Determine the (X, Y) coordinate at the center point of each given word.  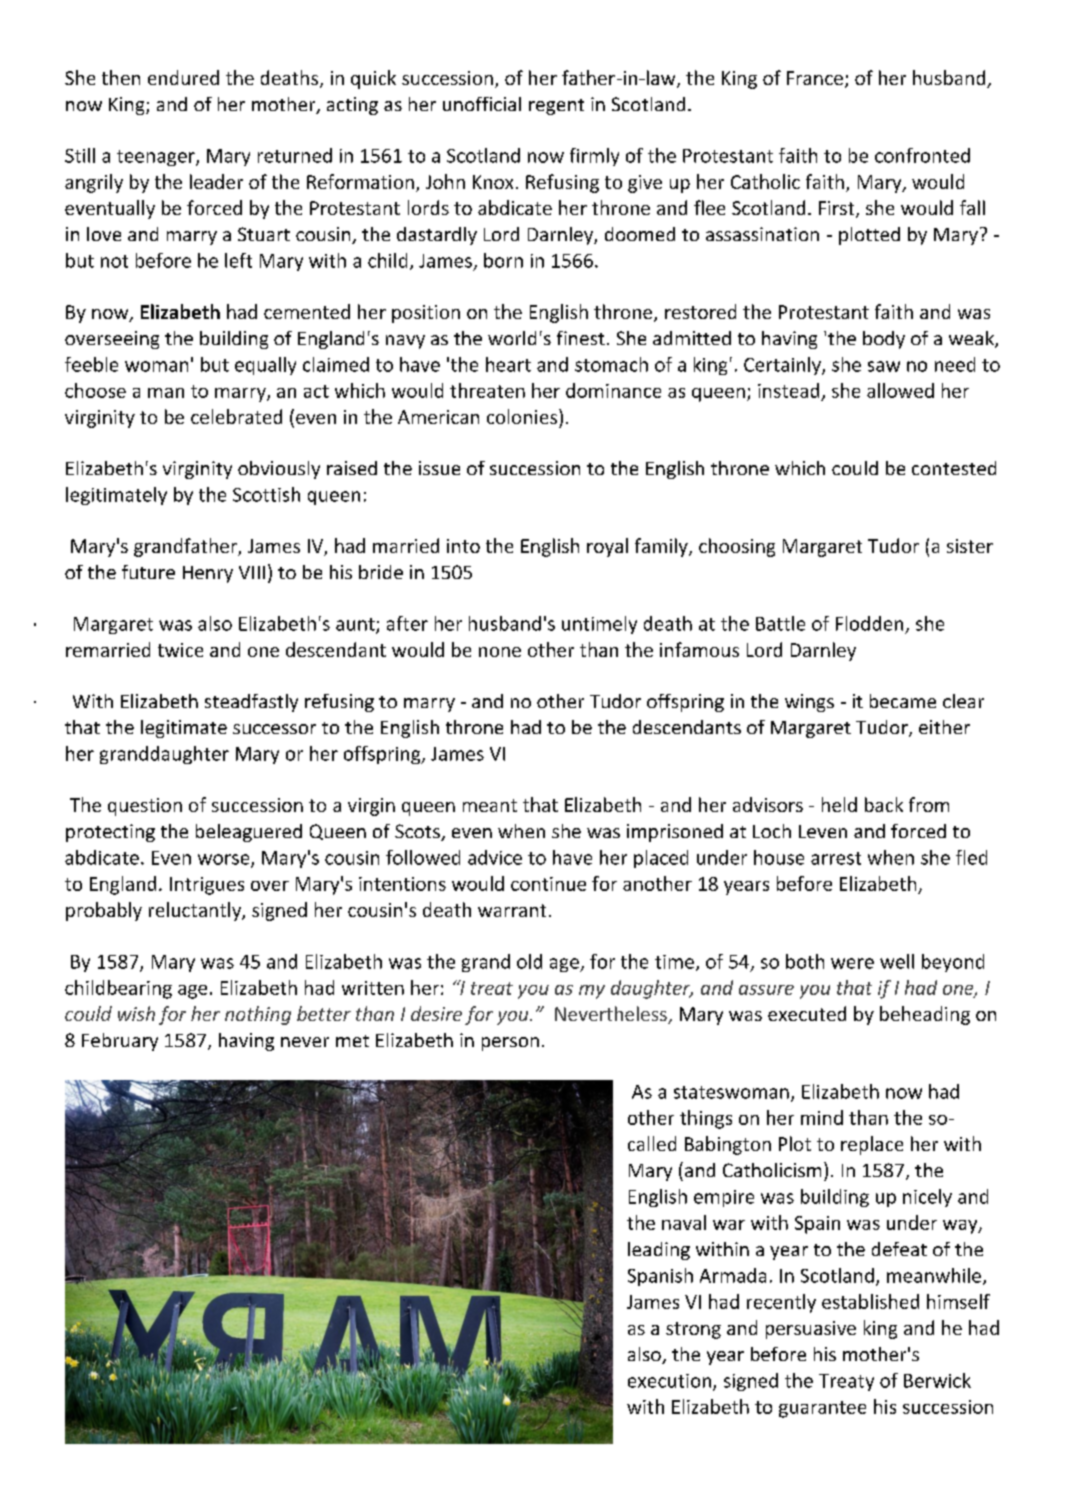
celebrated (236, 416)
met (352, 1041)
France (815, 78)
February (120, 1042)
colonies (523, 416)
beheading (925, 1015)
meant (490, 805)
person (510, 1044)
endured (183, 77)
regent (556, 107)
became (903, 701)
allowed (900, 390)
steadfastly (251, 703)
